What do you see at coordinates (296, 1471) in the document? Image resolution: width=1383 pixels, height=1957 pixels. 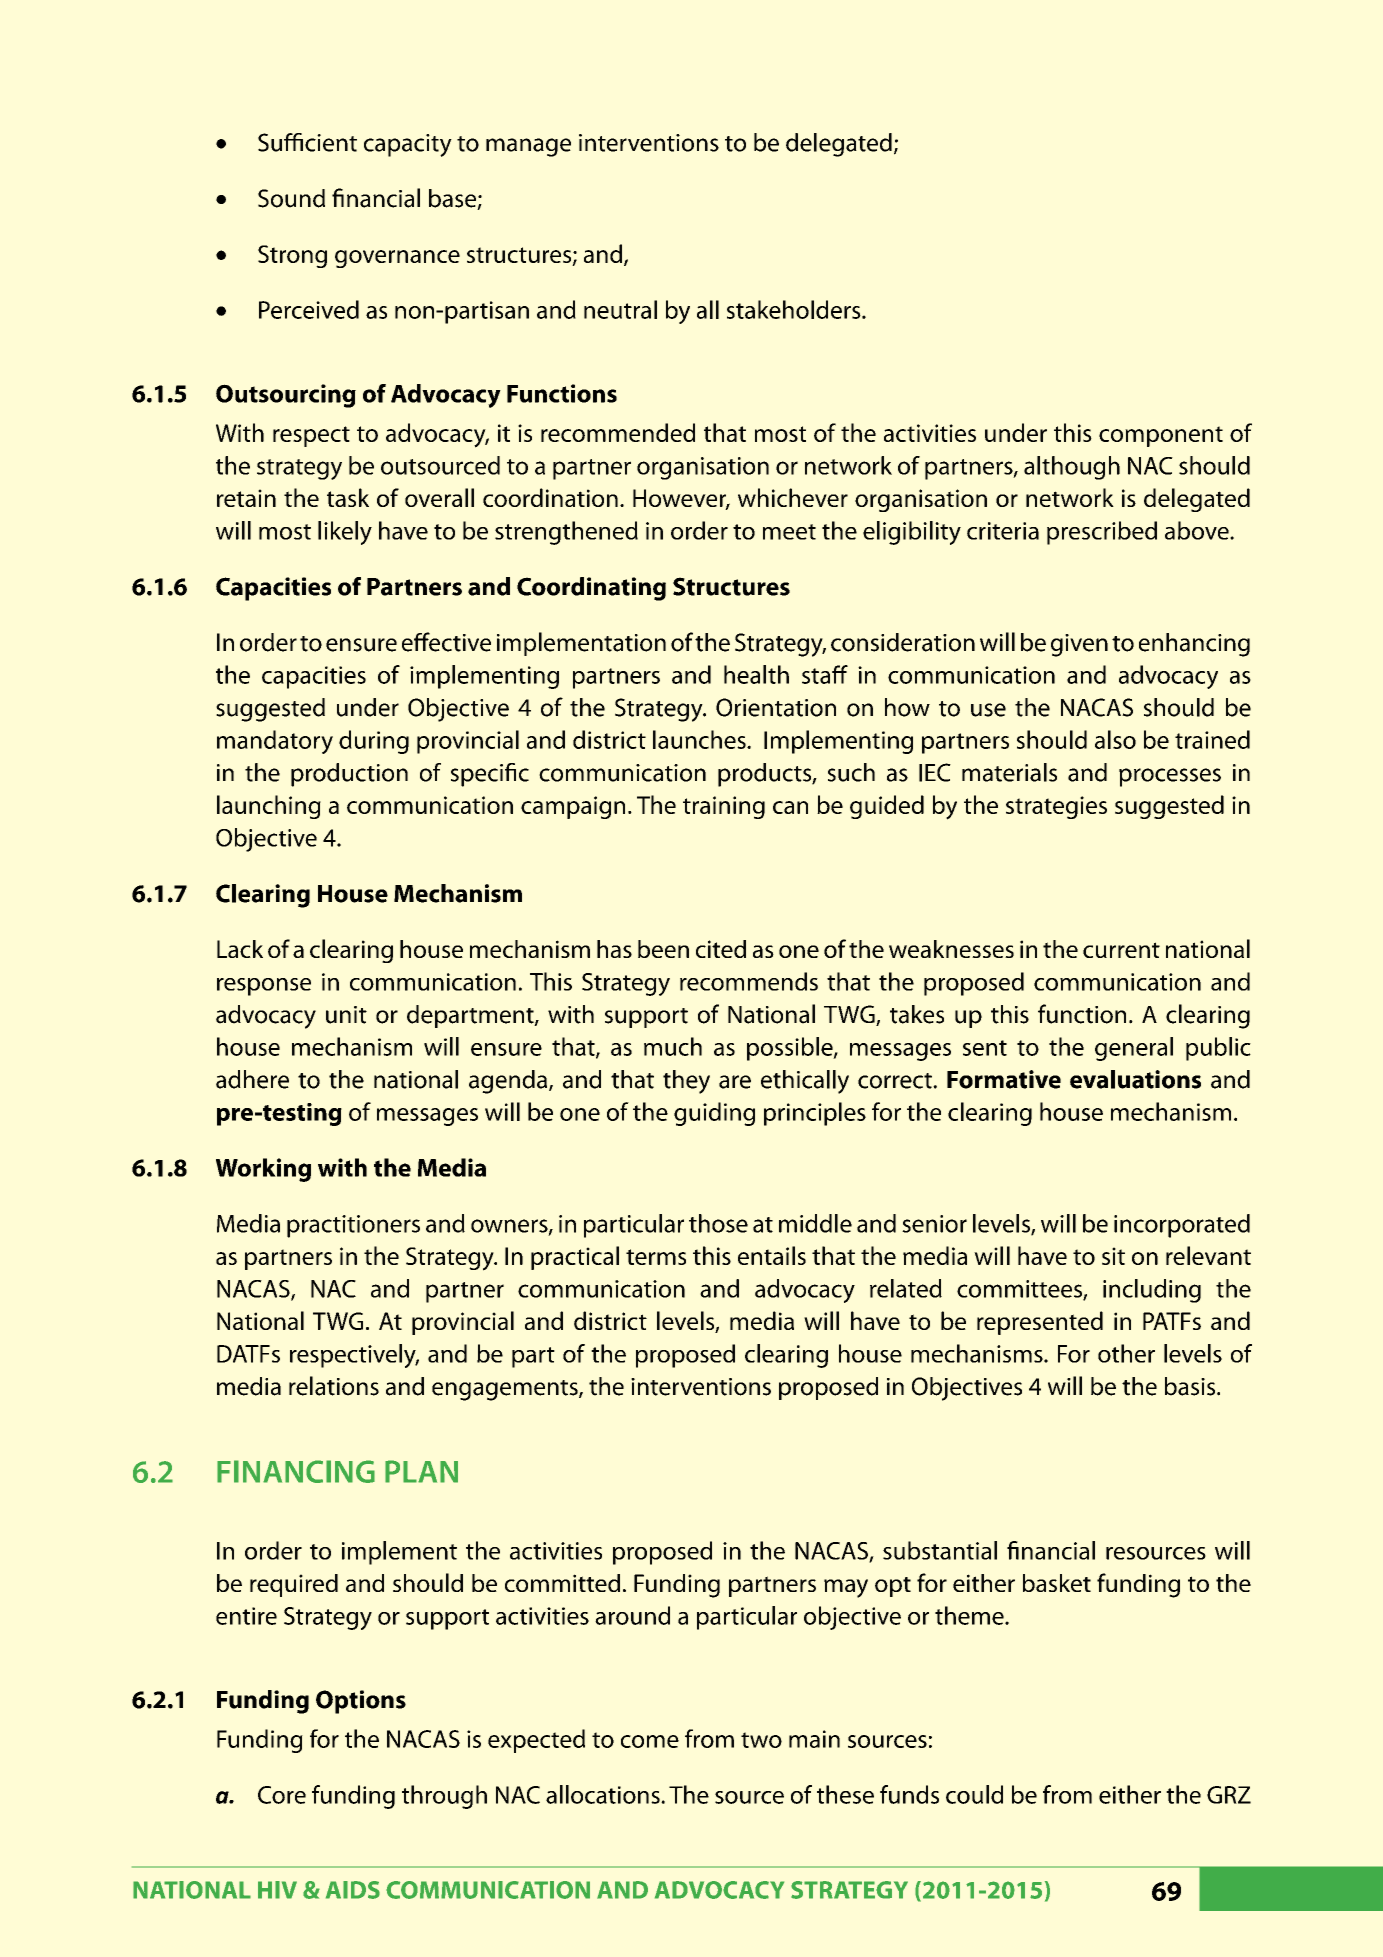 I see `FINANCING` at bounding box center [296, 1471].
